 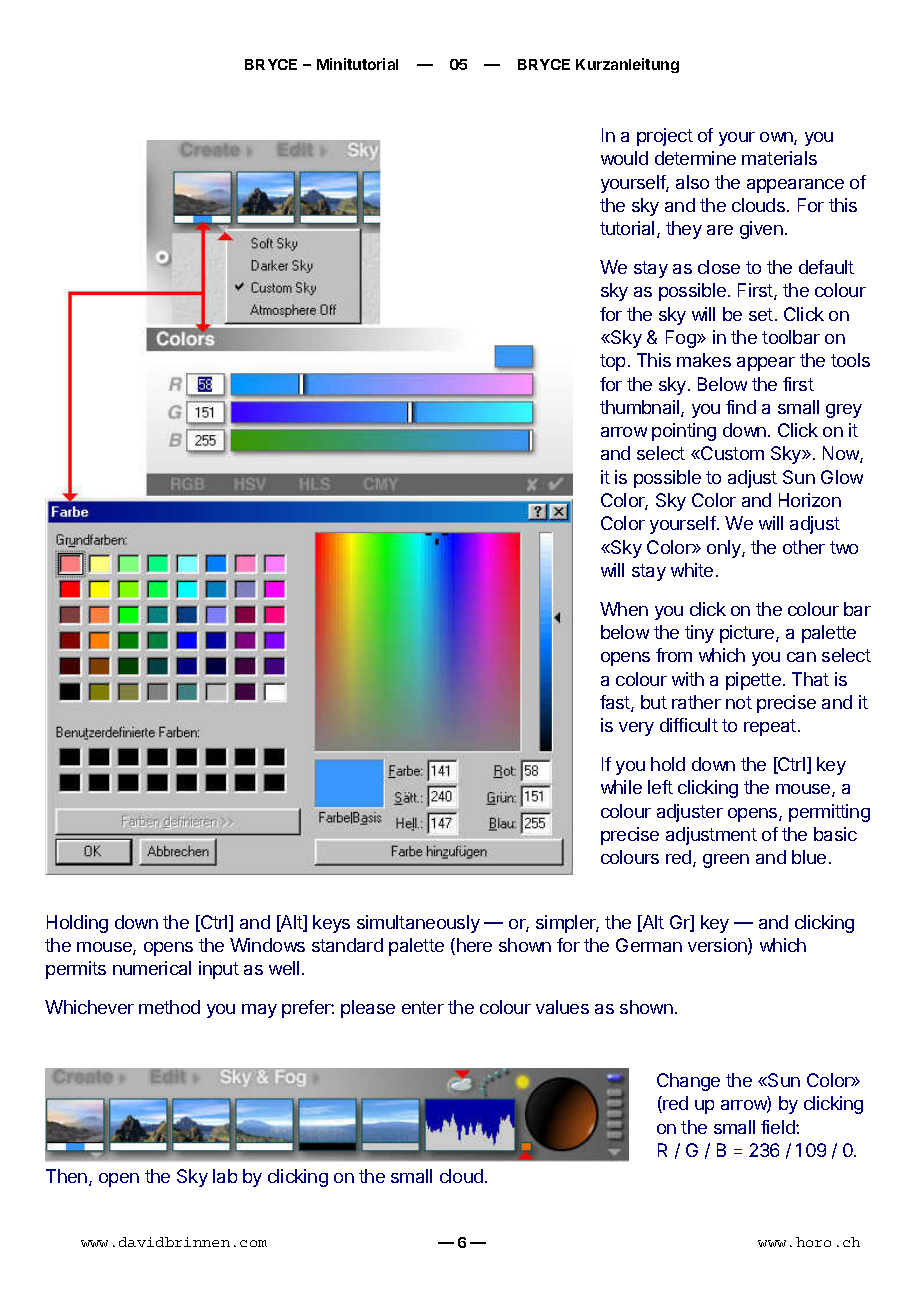 What do you see at coordinates (748, 634) in the screenshot?
I see `picture` at bounding box center [748, 634].
